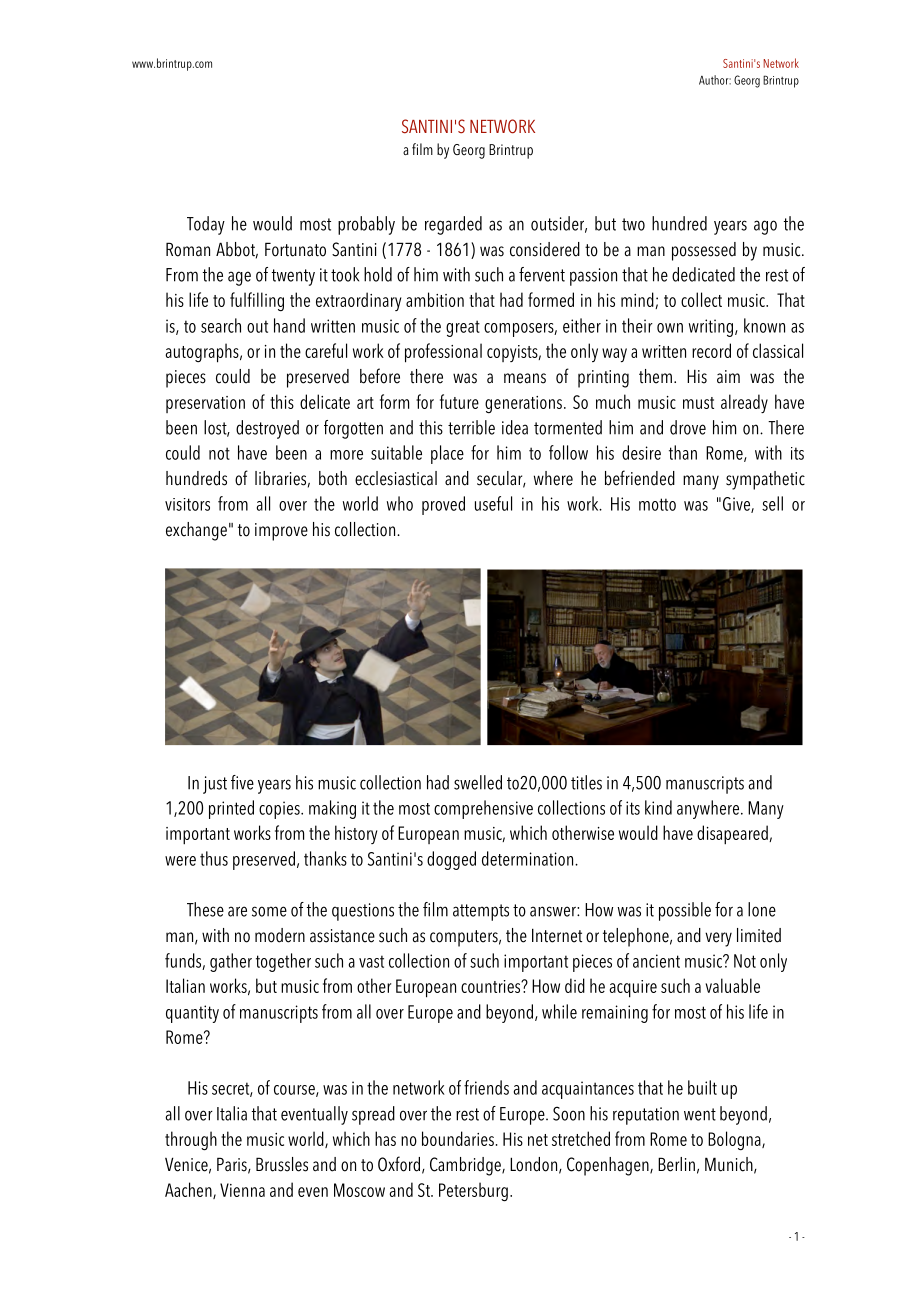  I want to click on regarded, so click(453, 225).
